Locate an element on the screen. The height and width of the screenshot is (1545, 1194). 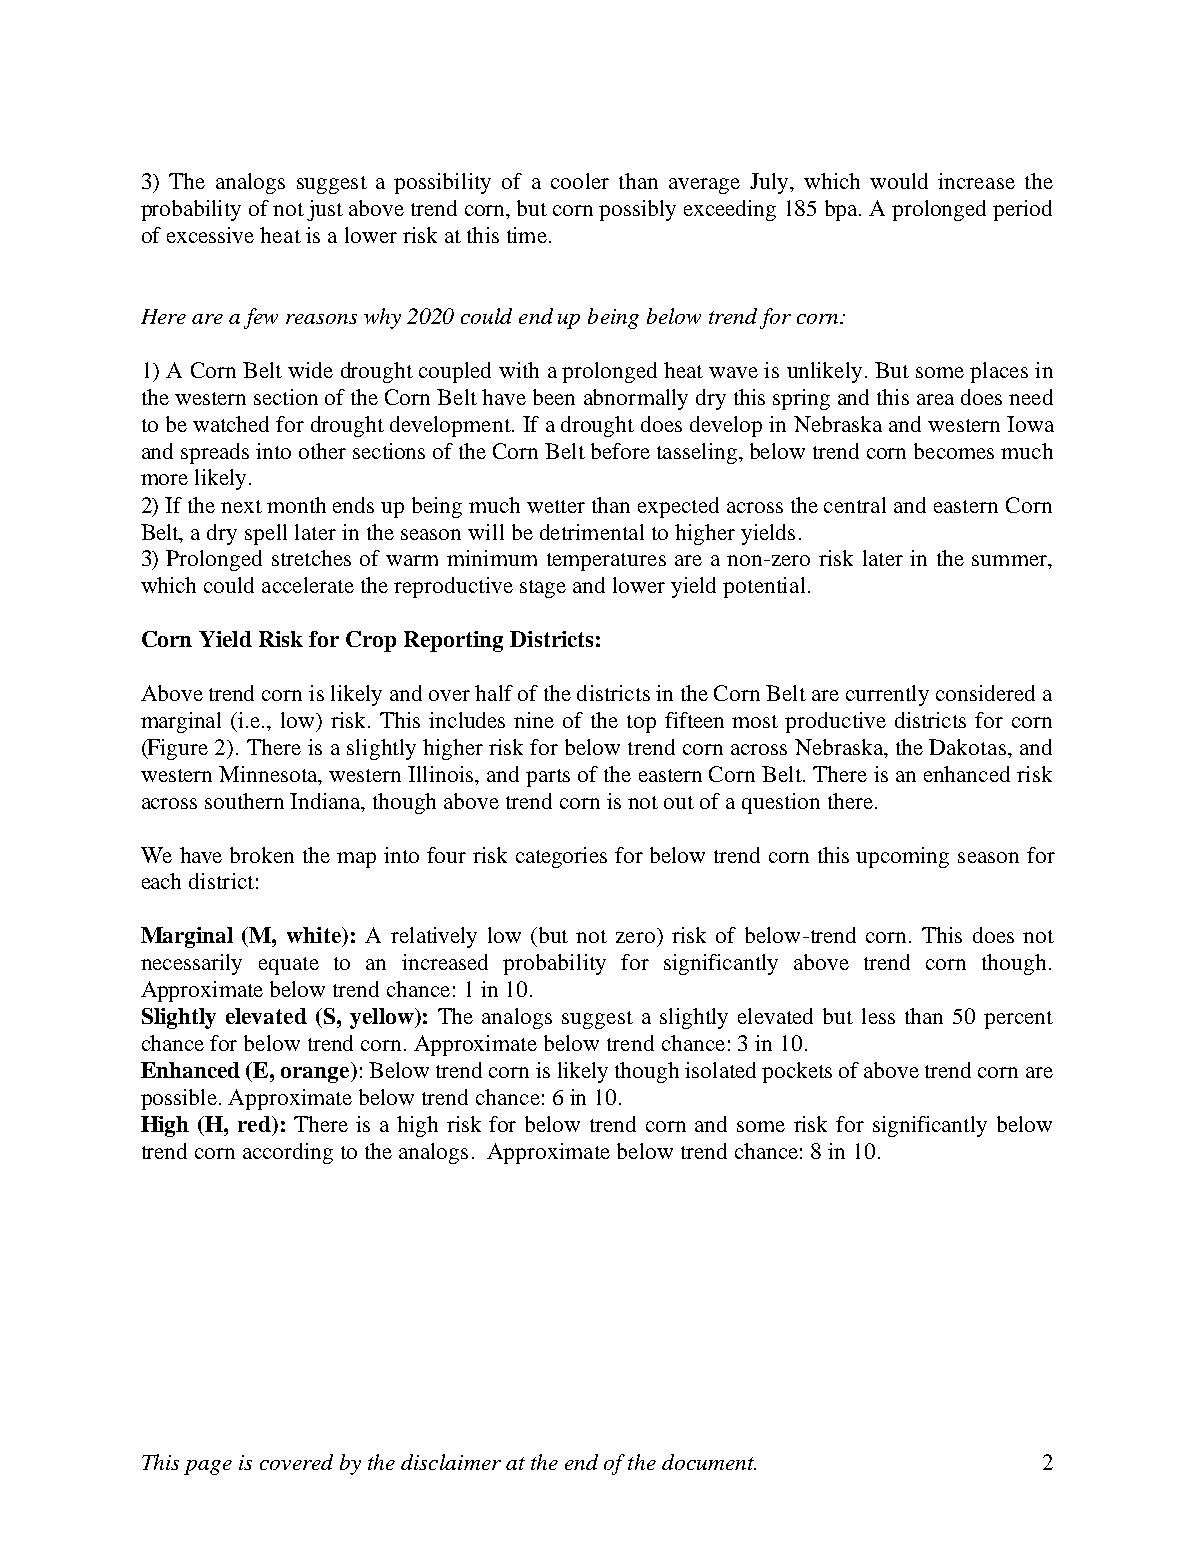
according is located at coordinates (288, 1153).
